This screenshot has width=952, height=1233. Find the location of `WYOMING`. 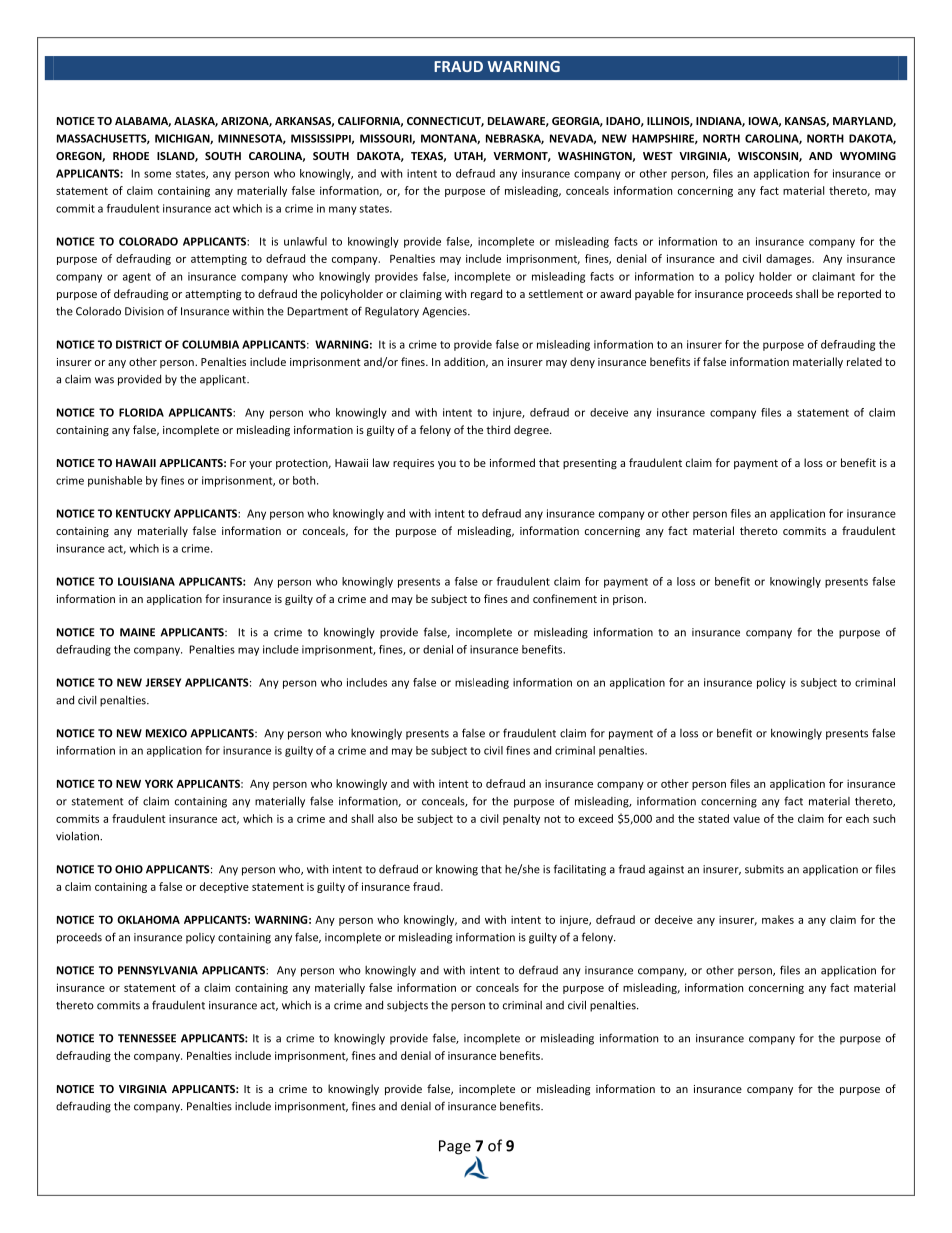

WYOMING is located at coordinates (868, 156).
